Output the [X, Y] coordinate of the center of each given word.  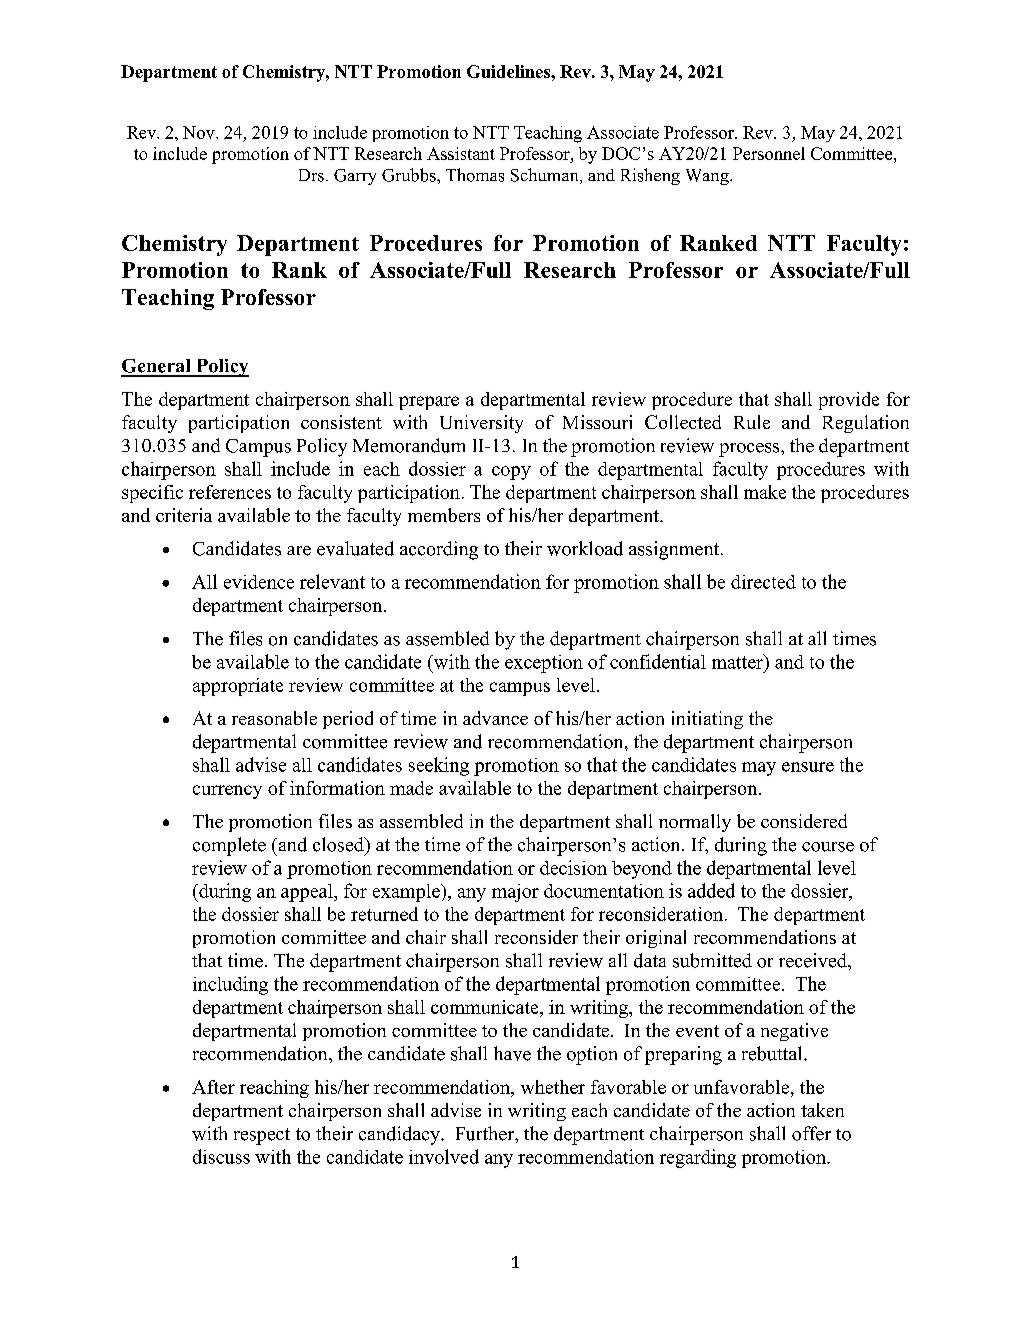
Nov [200, 132]
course [828, 847]
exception [544, 664]
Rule [752, 422]
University [481, 424]
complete [229, 846]
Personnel [769, 153]
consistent [341, 422]
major [515, 893]
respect [262, 1136]
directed [763, 582]
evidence [259, 582]
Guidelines [509, 71]
